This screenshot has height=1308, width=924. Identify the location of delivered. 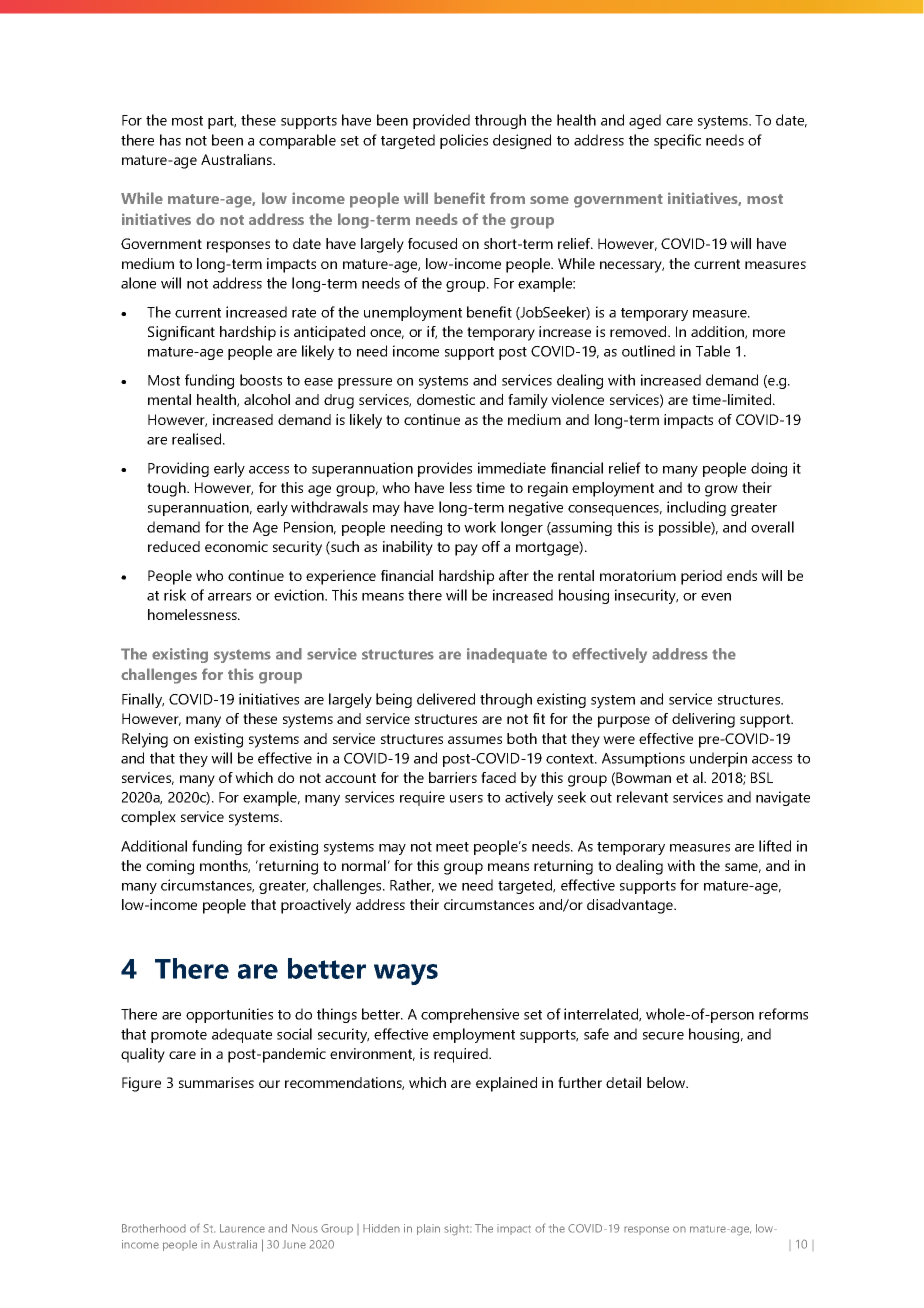
(446, 699).
